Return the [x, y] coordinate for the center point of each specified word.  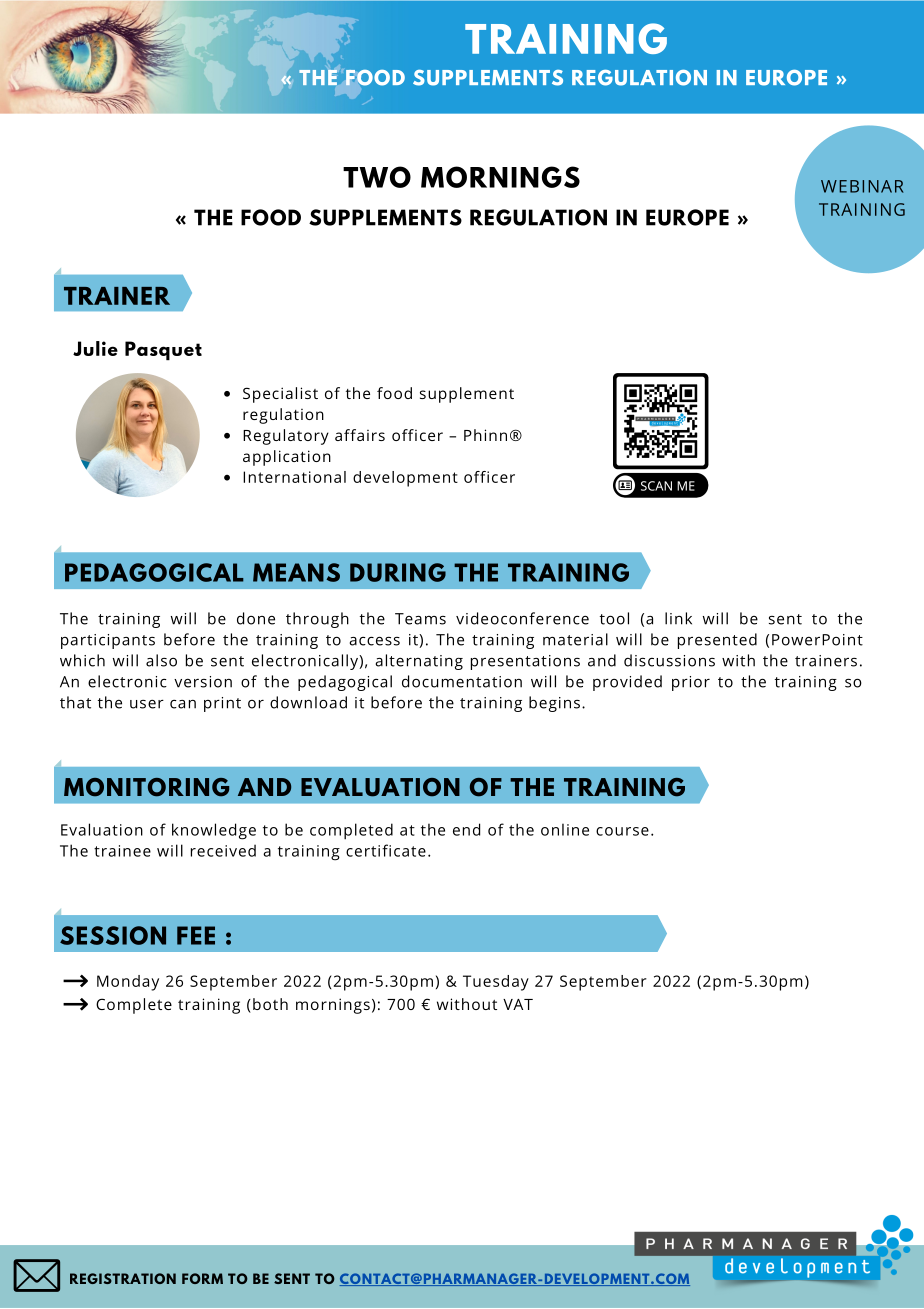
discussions [669, 660]
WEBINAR [862, 186]
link [678, 618]
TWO [377, 177]
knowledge [214, 831]
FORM [202, 1278]
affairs [360, 435]
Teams [420, 619]
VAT [518, 1004]
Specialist [280, 395]
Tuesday [496, 983]
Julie [95, 348]
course [622, 831]
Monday [128, 983]
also [161, 660]
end [466, 829]
